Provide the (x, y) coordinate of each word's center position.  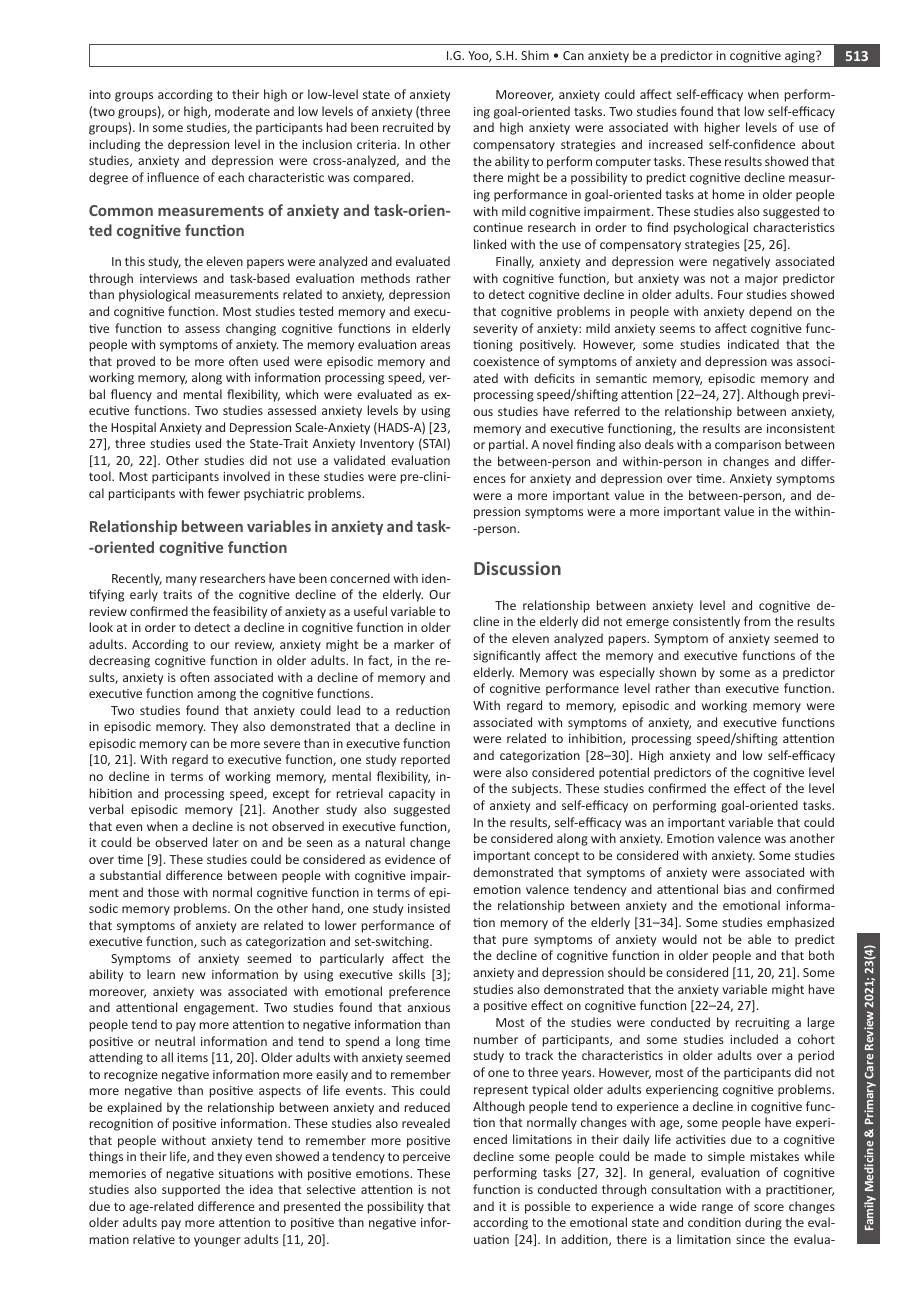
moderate (242, 111)
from (757, 621)
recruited (408, 127)
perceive (426, 1158)
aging (801, 57)
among (216, 696)
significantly (506, 656)
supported (191, 1190)
